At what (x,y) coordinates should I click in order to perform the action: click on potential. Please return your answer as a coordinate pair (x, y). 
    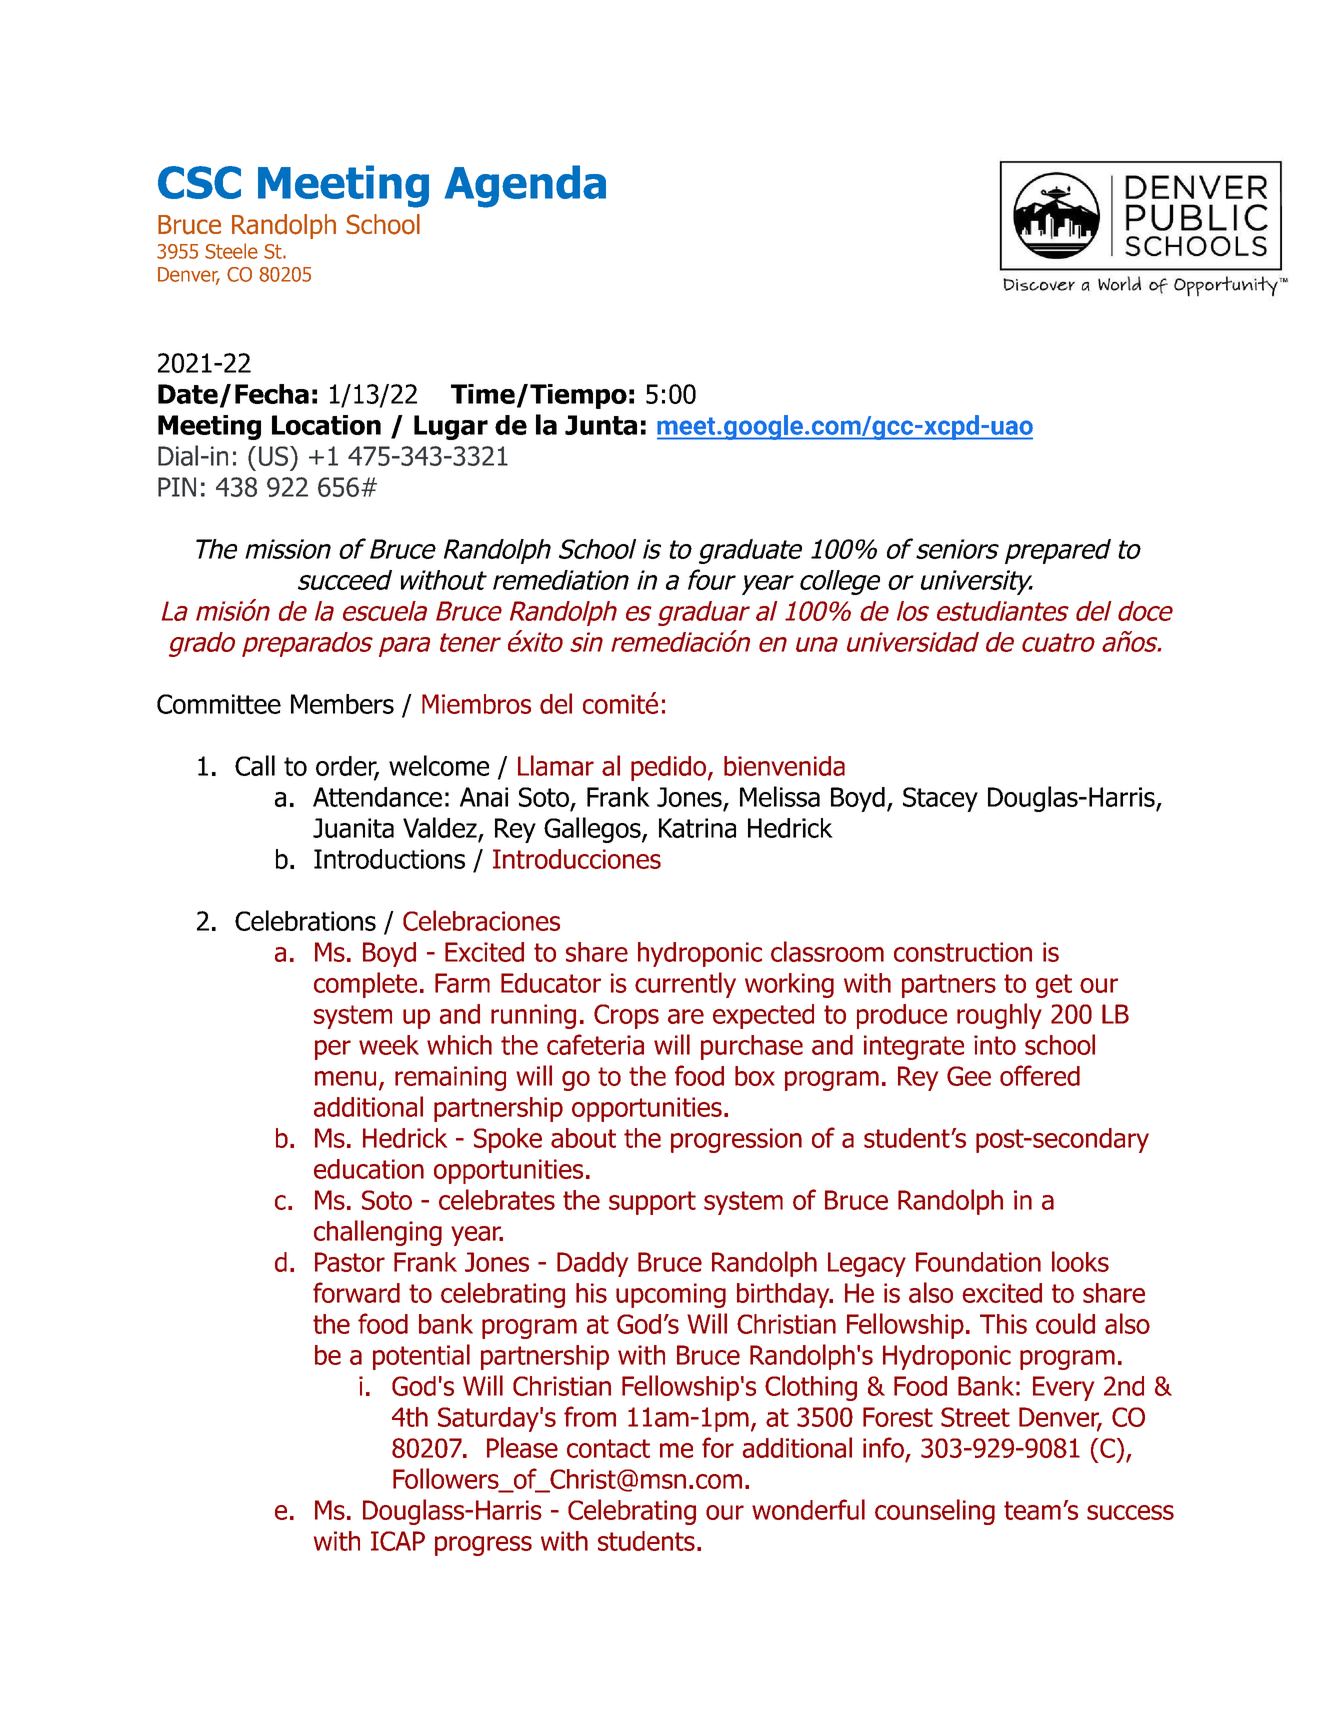
    Looking at the image, I should click on (421, 1357).
